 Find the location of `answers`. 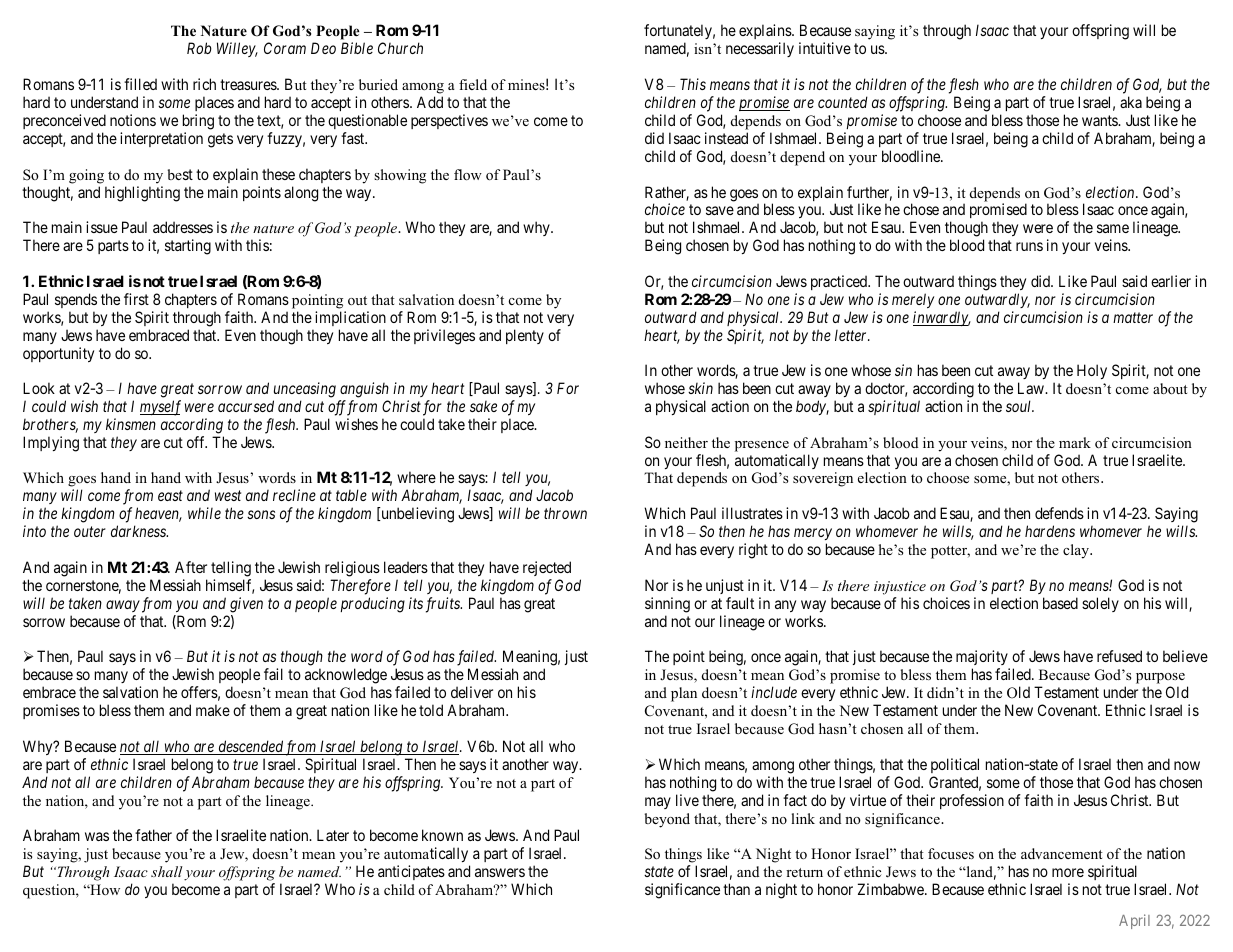

answers is located at coordinates (500, 872).
